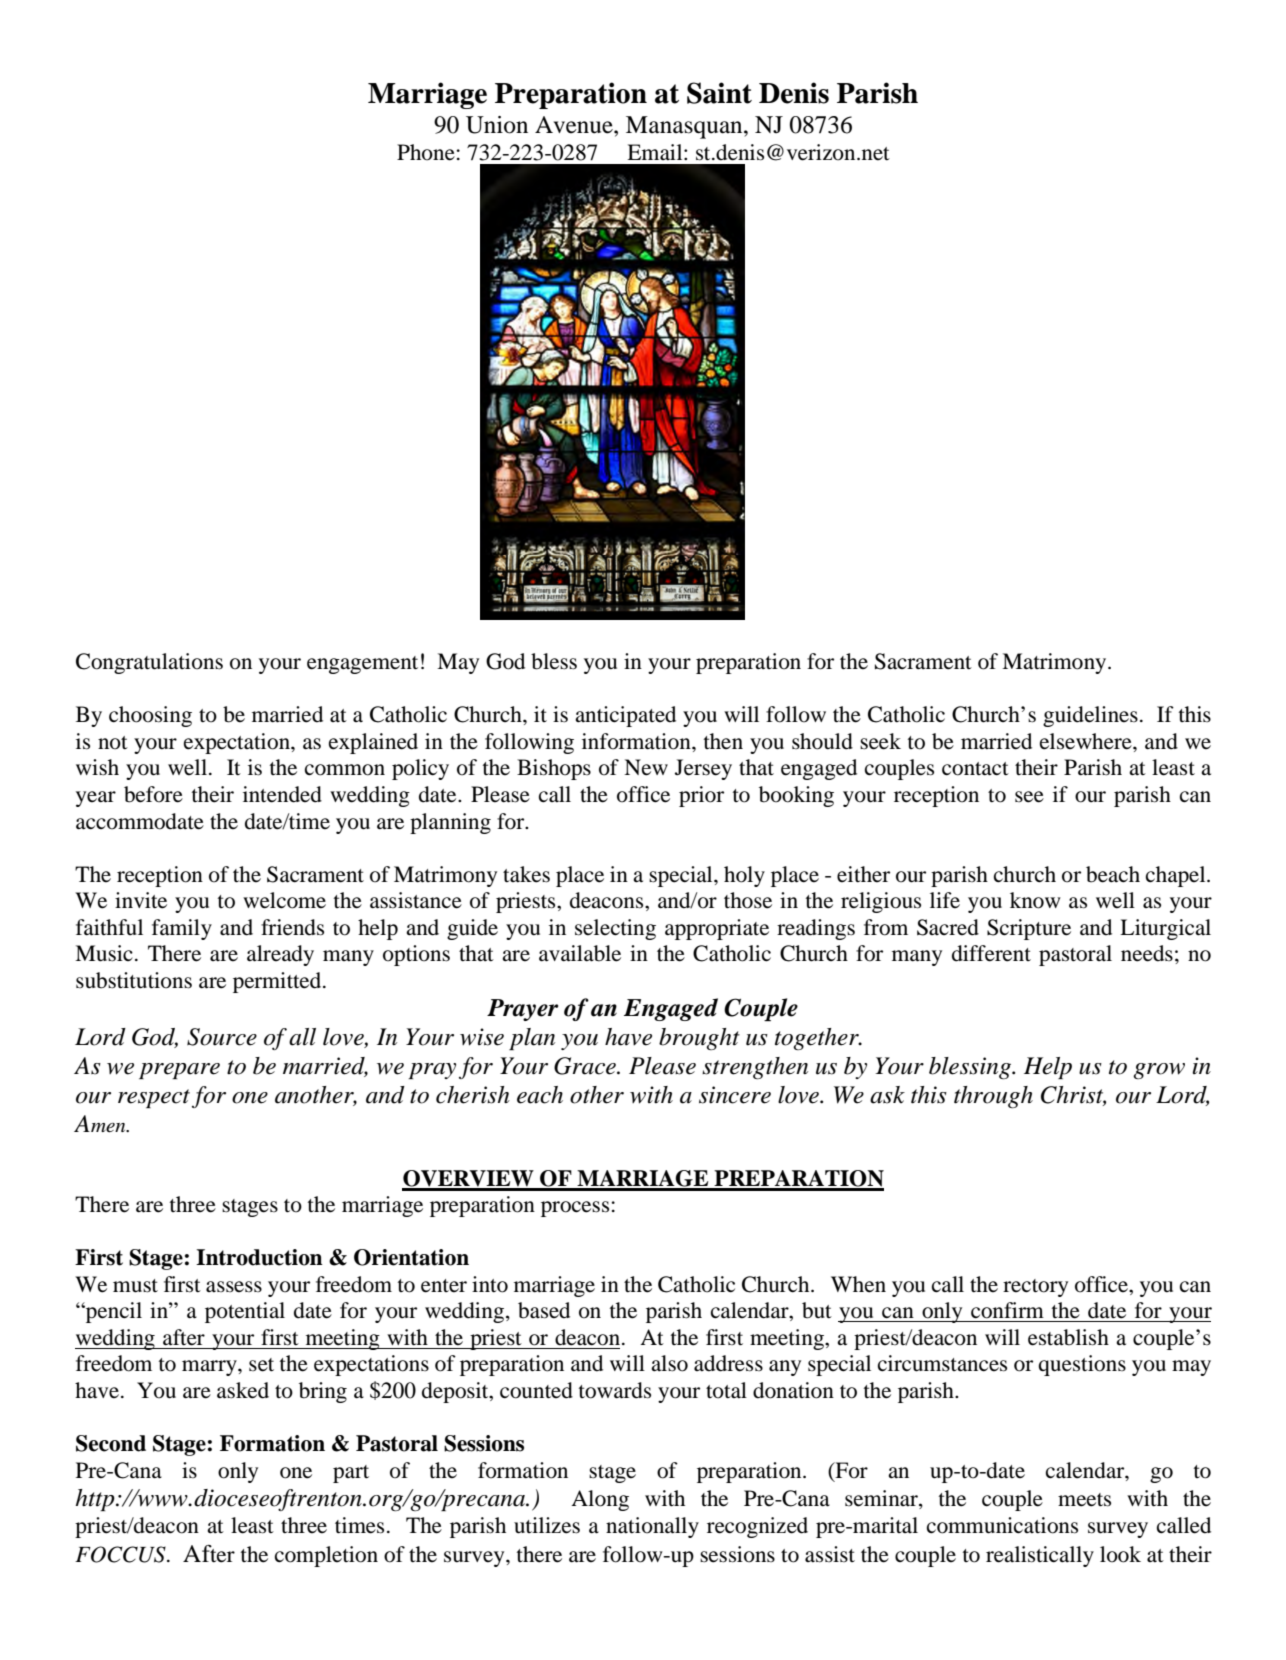 The width and height of the screenshot is (1286, 1660). Describe the element at coordinates (625, 716) in the screenshot. I see `anticipated` at that location.
